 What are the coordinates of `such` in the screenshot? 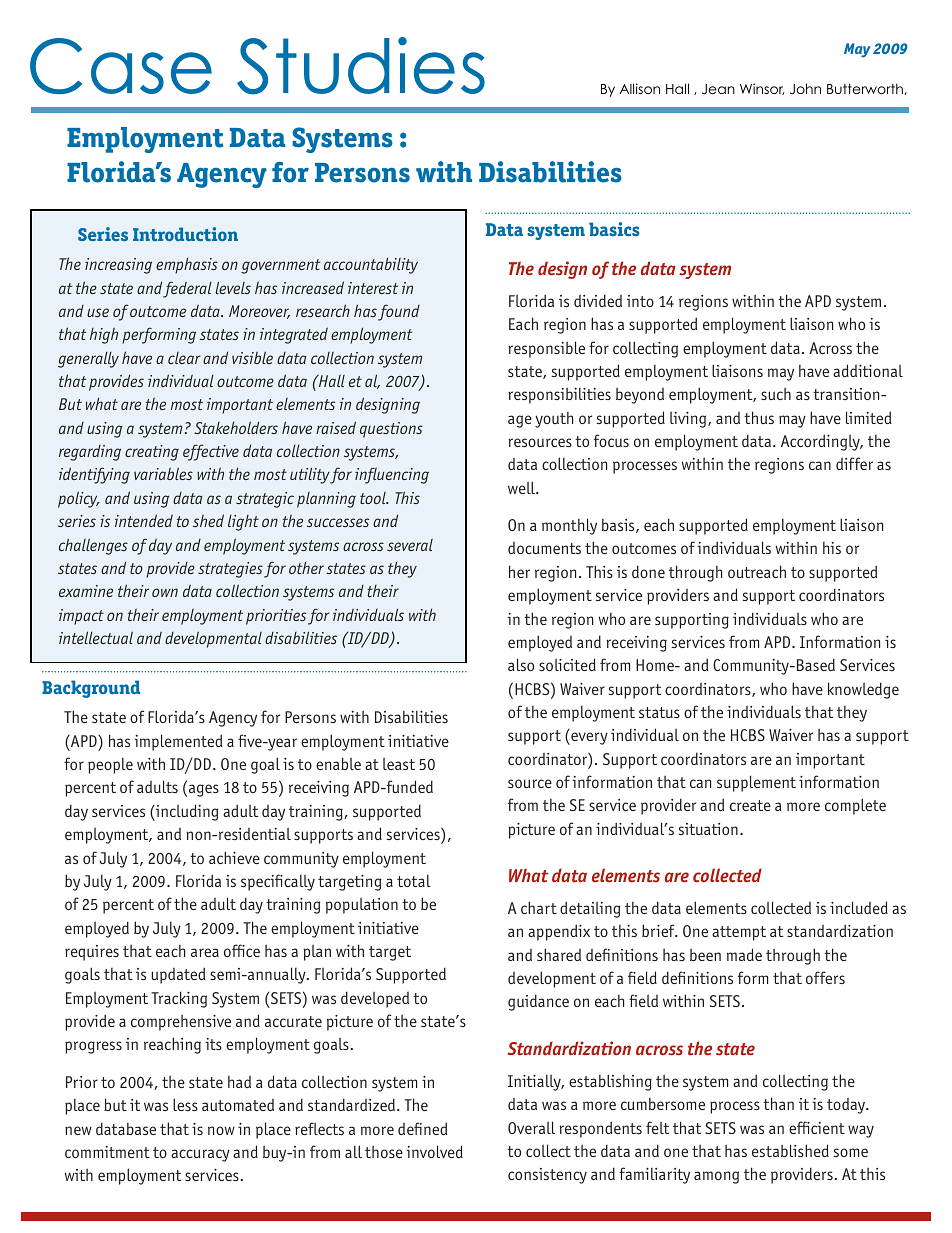 It's located at (776, 393).
